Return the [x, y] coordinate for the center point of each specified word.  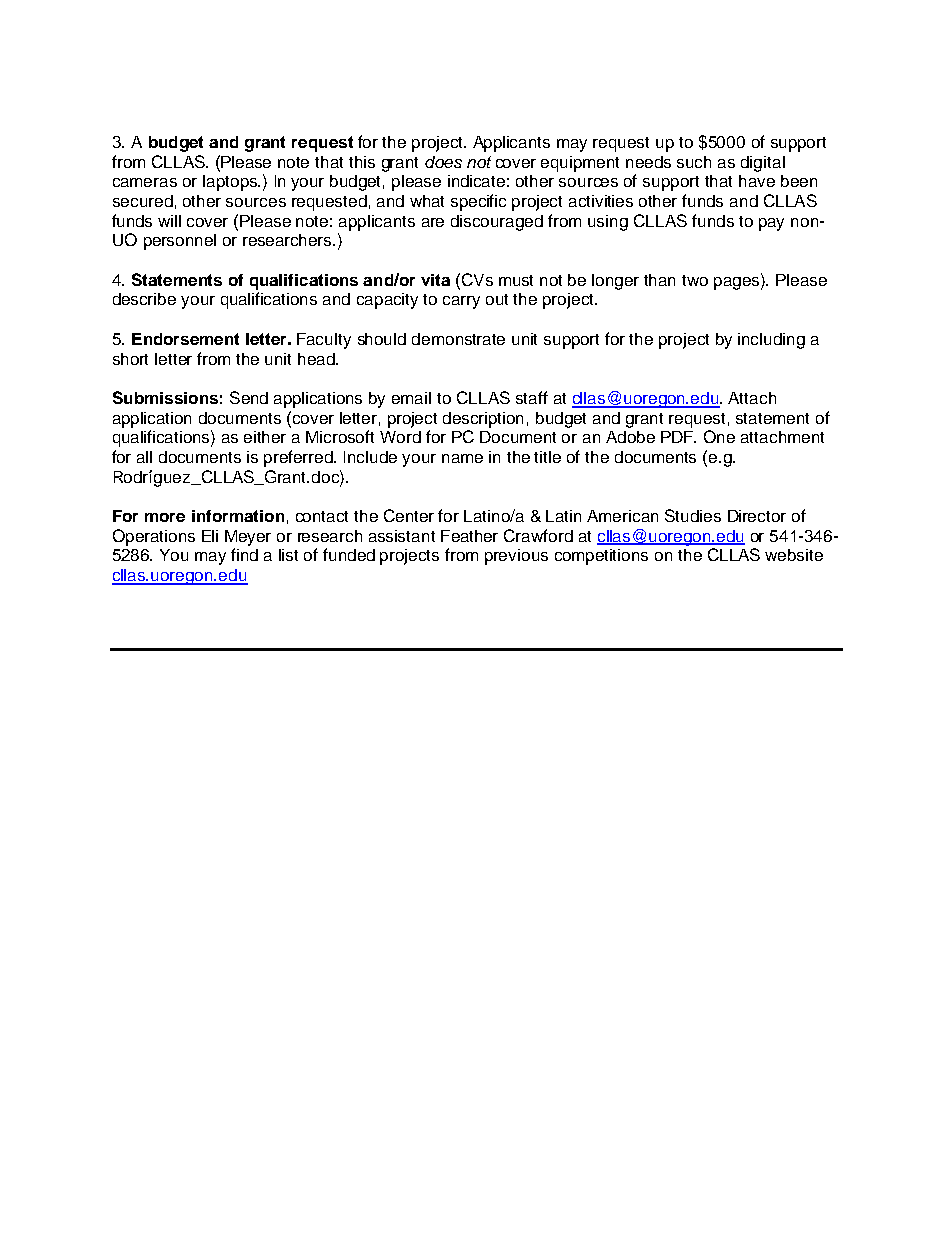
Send [249, 397]
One [719, 436]
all [144, 457]
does [443, 162]
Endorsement [185, 339]
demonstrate [458, 339]
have [757, 181]
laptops [231, 183]
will [169, 221]
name [462, 458]
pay [771, 224]
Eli [210, 536]
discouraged [497, 223]
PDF [678, 437]
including [771, 341]
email [411, 398]
